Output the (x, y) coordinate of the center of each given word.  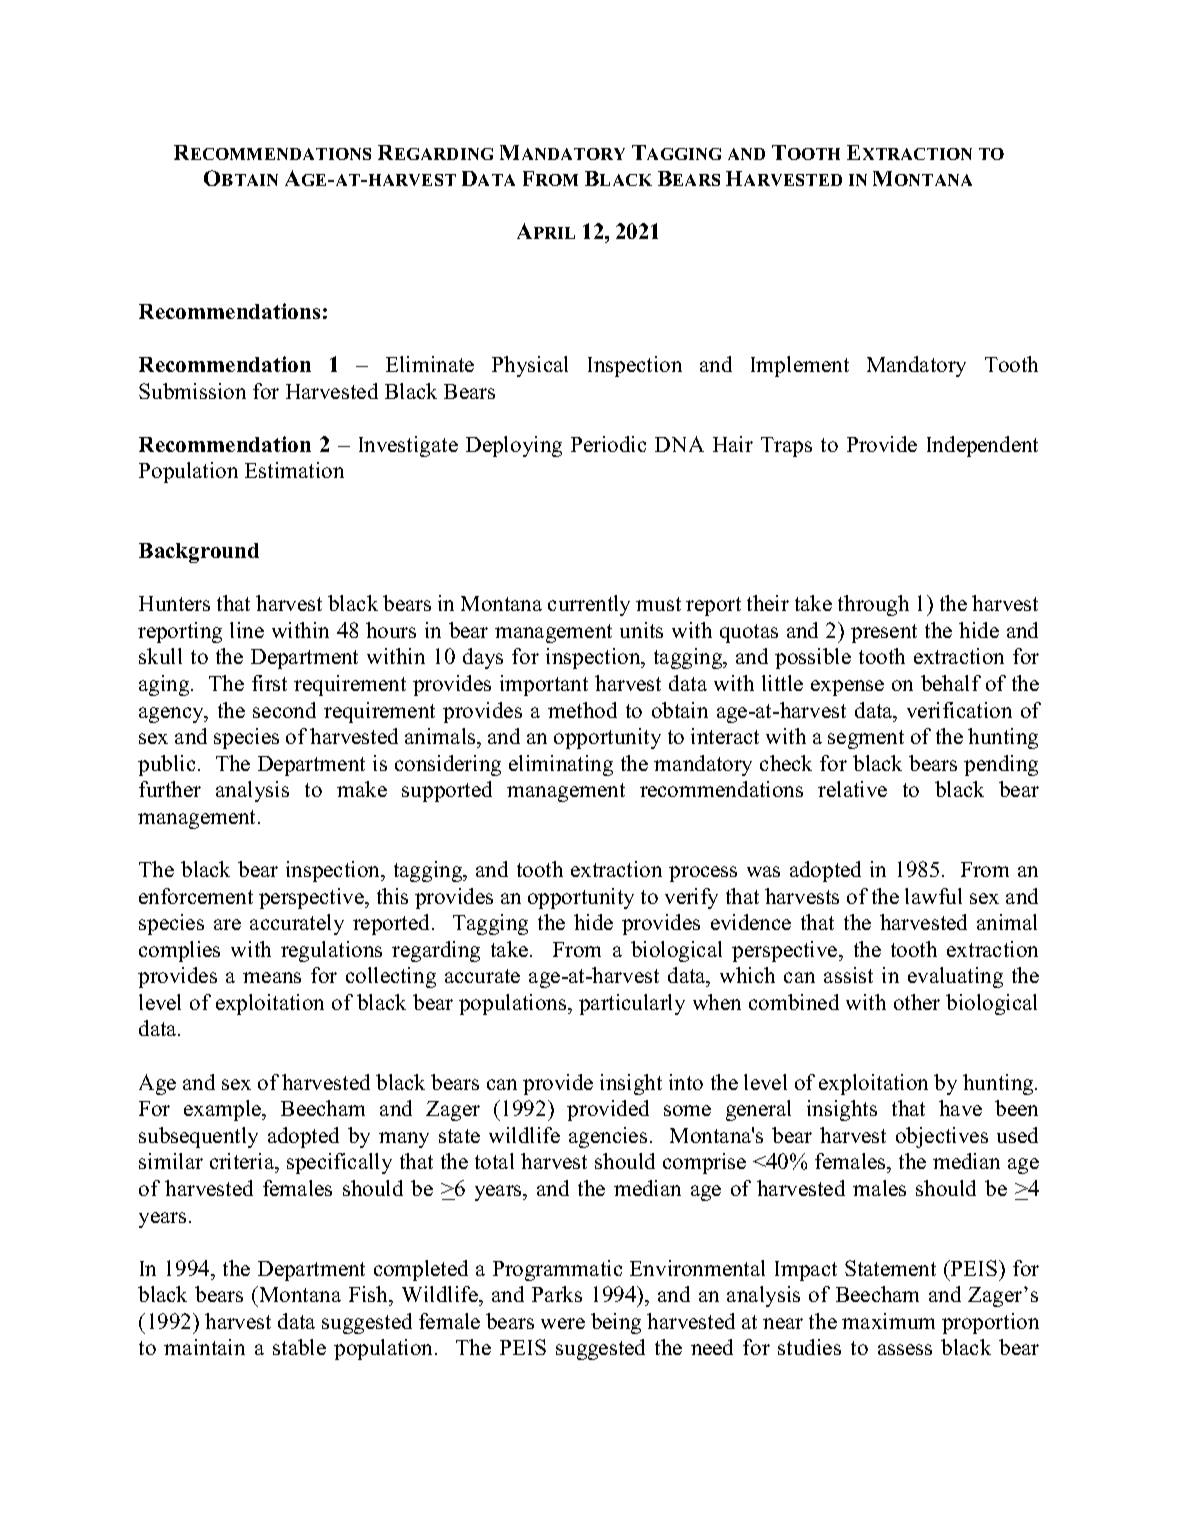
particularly (632, 1004)
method (582, 710)
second (284, 710)
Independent (982, 446)
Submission (192, 391)
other (917, 1002)
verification (959, 710)
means (272, 977)
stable (299, 1347)
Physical (530, 366)
